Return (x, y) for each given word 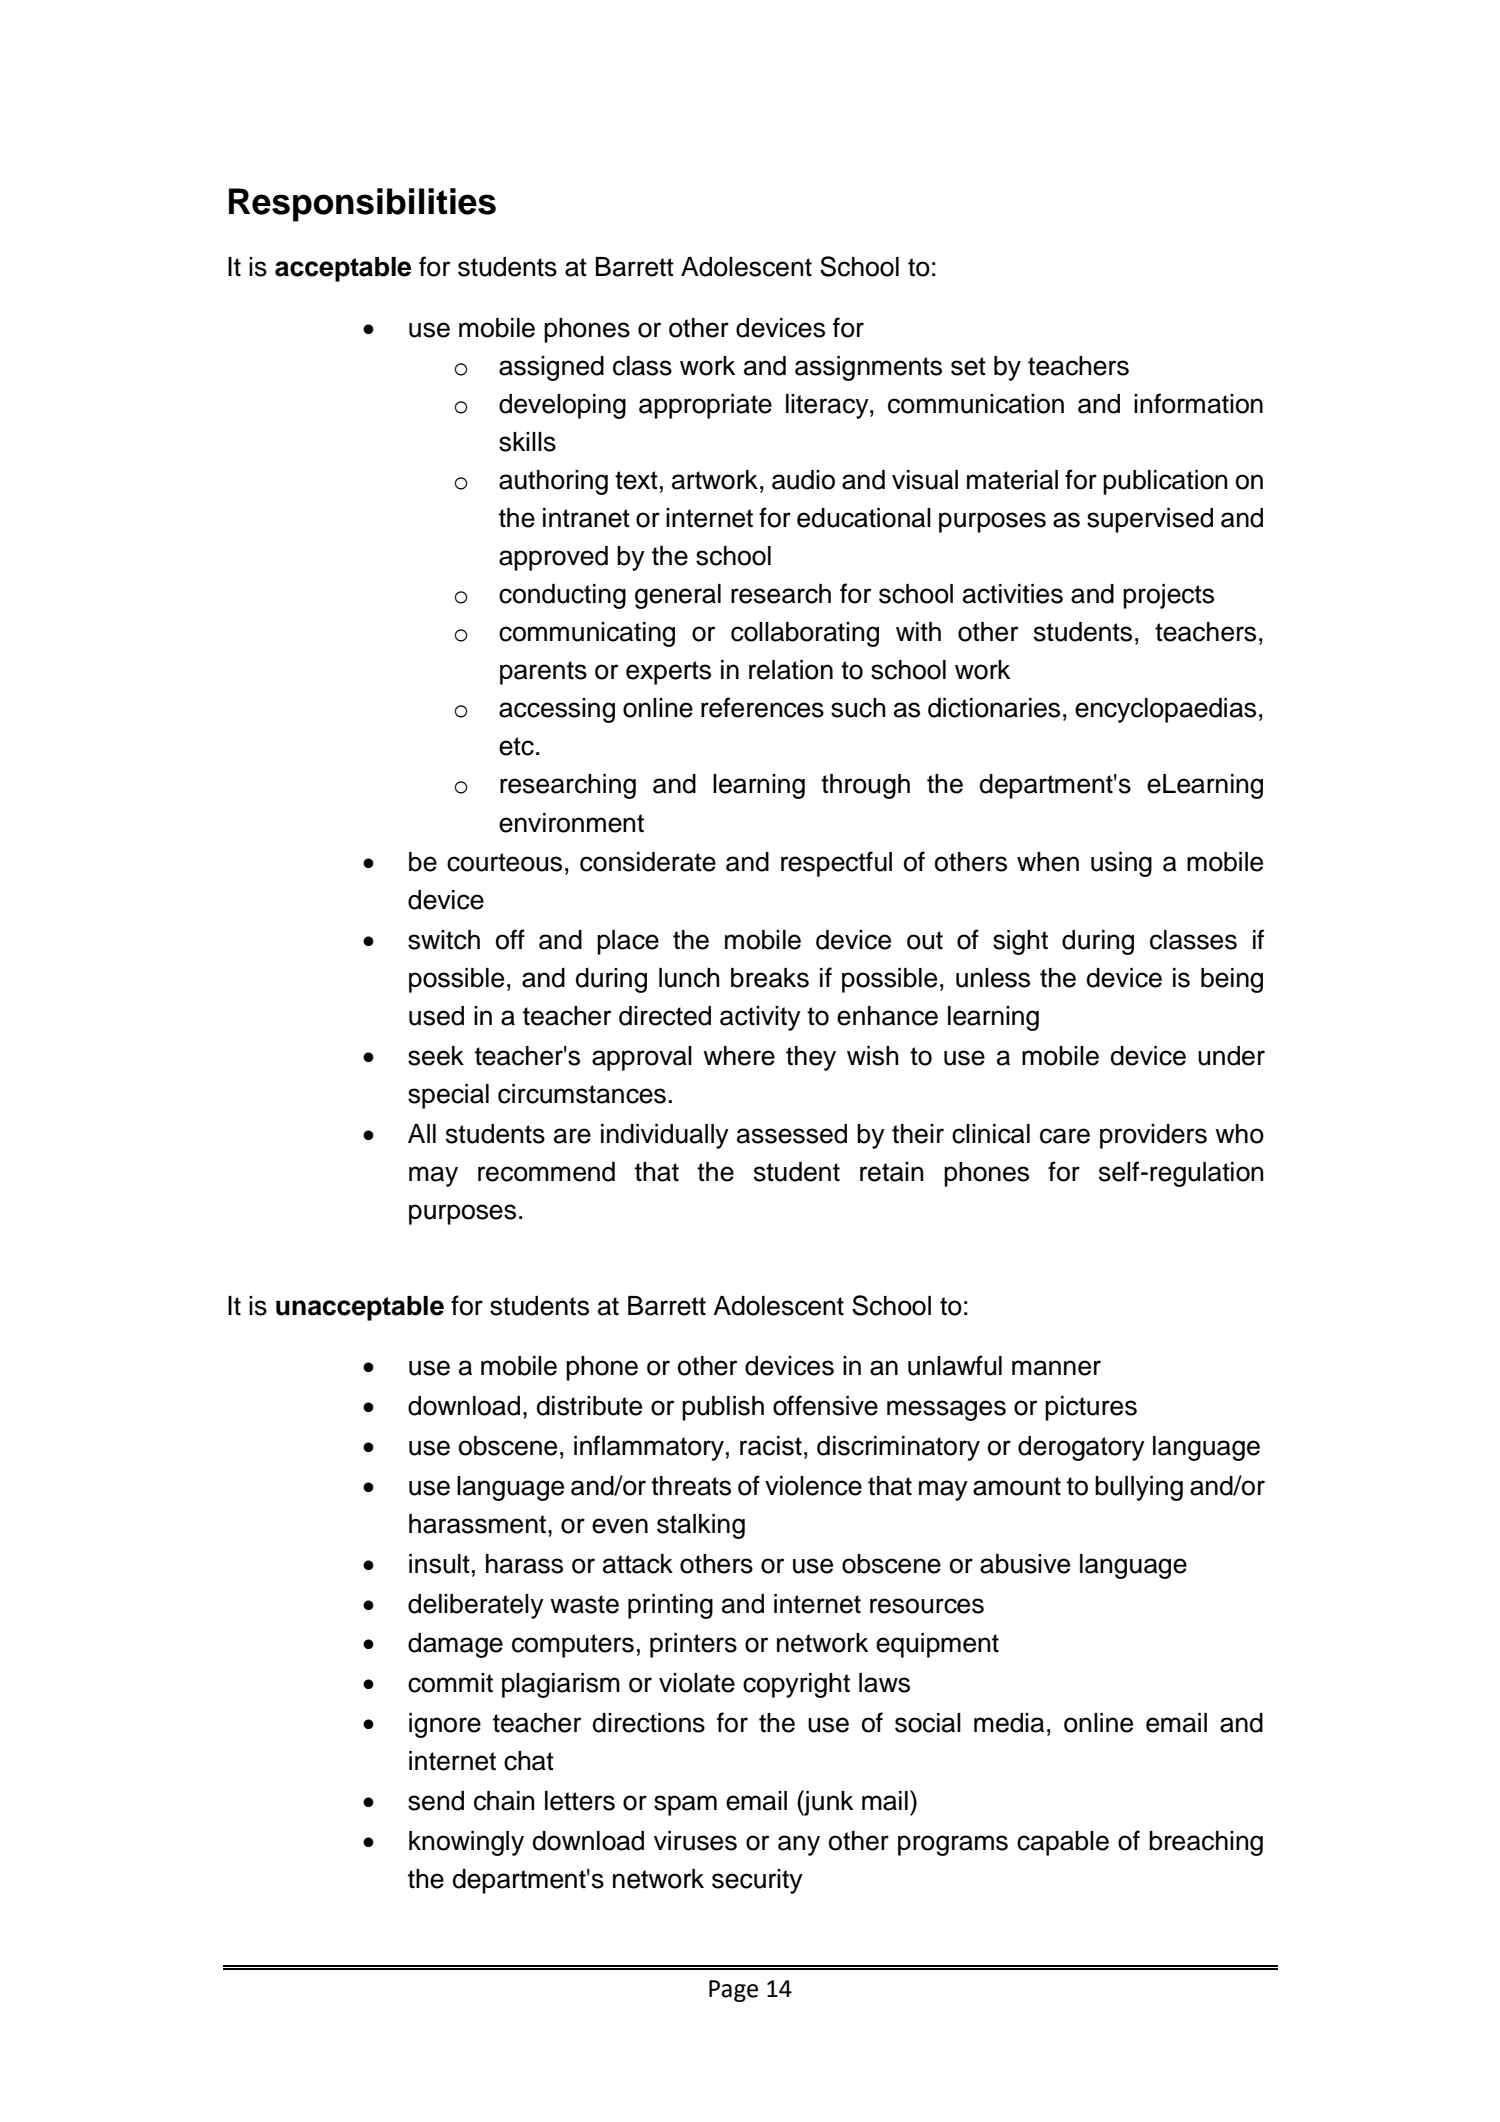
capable (1063, 1843)
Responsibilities (362, 205)
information (1198, 403)
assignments (868, 368)
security (757, 1881)
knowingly (466, 1843)
